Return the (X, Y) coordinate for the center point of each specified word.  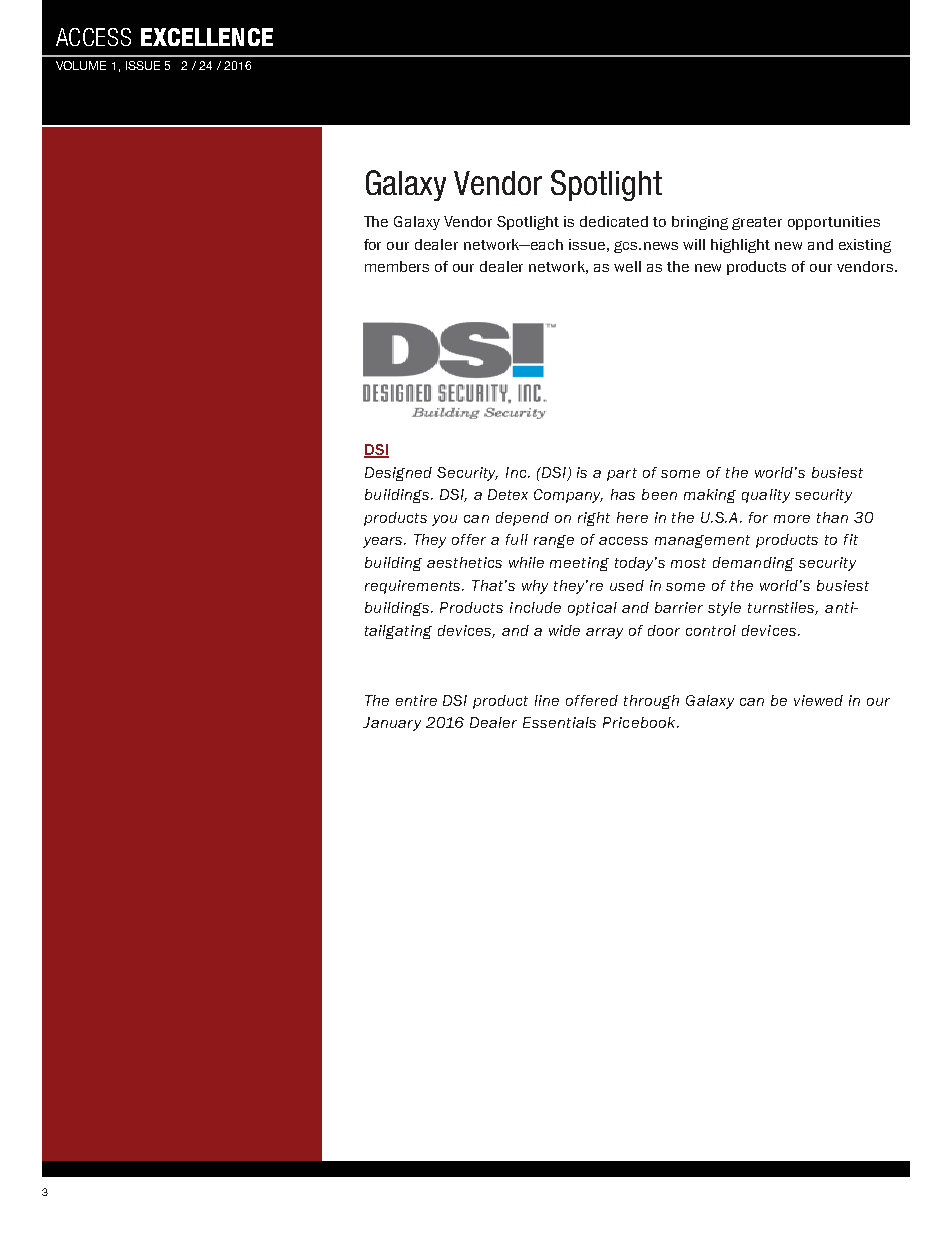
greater (757, 223)
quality (766, 496)
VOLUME (81, 65)
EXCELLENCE (207, 37)
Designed (398, 474)
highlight (740, 246)
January (392, 724)
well (627, 266)
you (444, 520)
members (397, 266)
